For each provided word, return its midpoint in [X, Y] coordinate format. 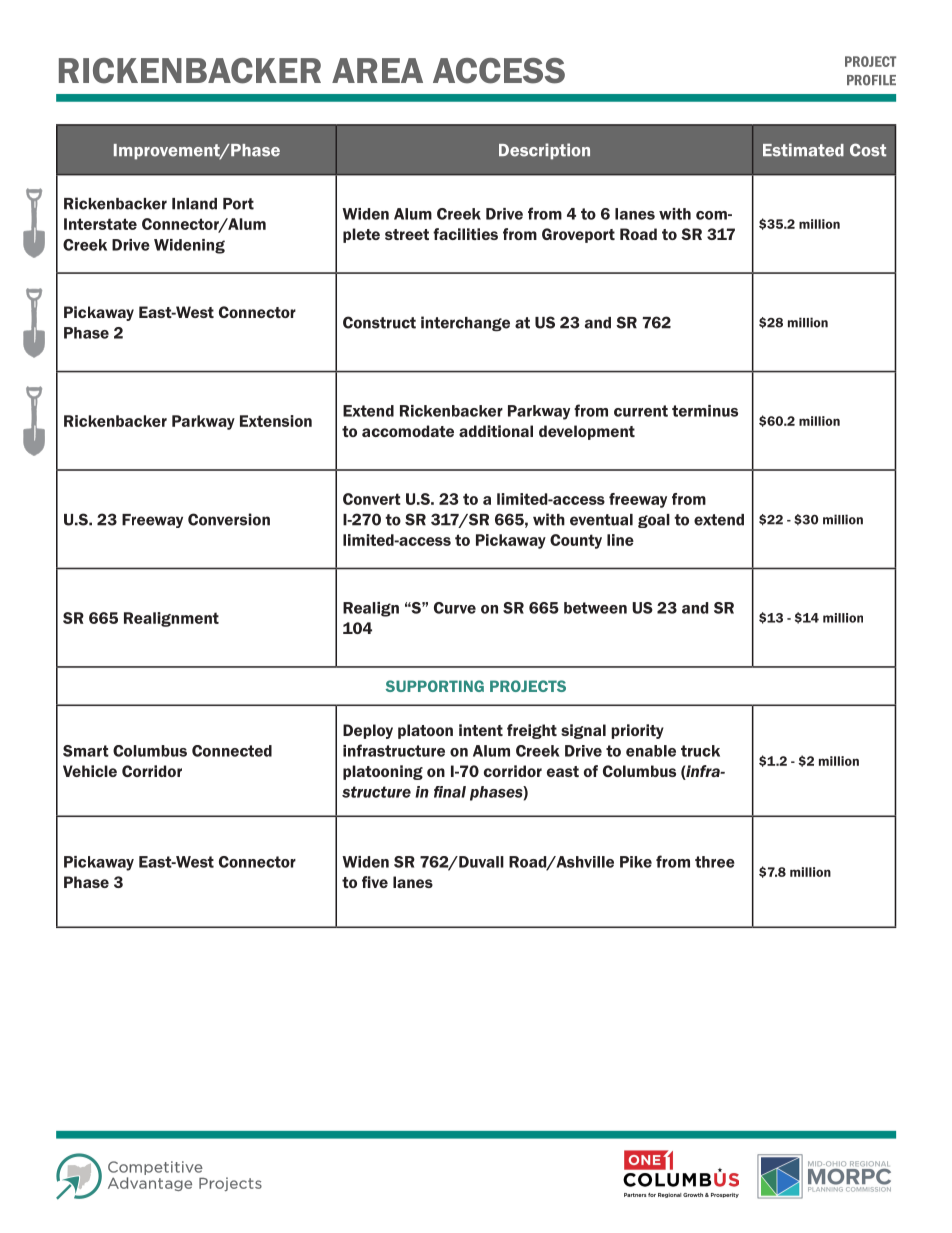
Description [544, 151]
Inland [194, 204]
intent [481, 730]
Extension [276, 421]
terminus [705, 411]
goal [654, 521]
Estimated [803, 150]
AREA [377, 70]
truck [700, 751]
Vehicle [90, 771]
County [576, 541]
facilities [465, 234]
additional [496, 431]
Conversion [229, 519]
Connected [232, 751]
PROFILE [871, 80]
